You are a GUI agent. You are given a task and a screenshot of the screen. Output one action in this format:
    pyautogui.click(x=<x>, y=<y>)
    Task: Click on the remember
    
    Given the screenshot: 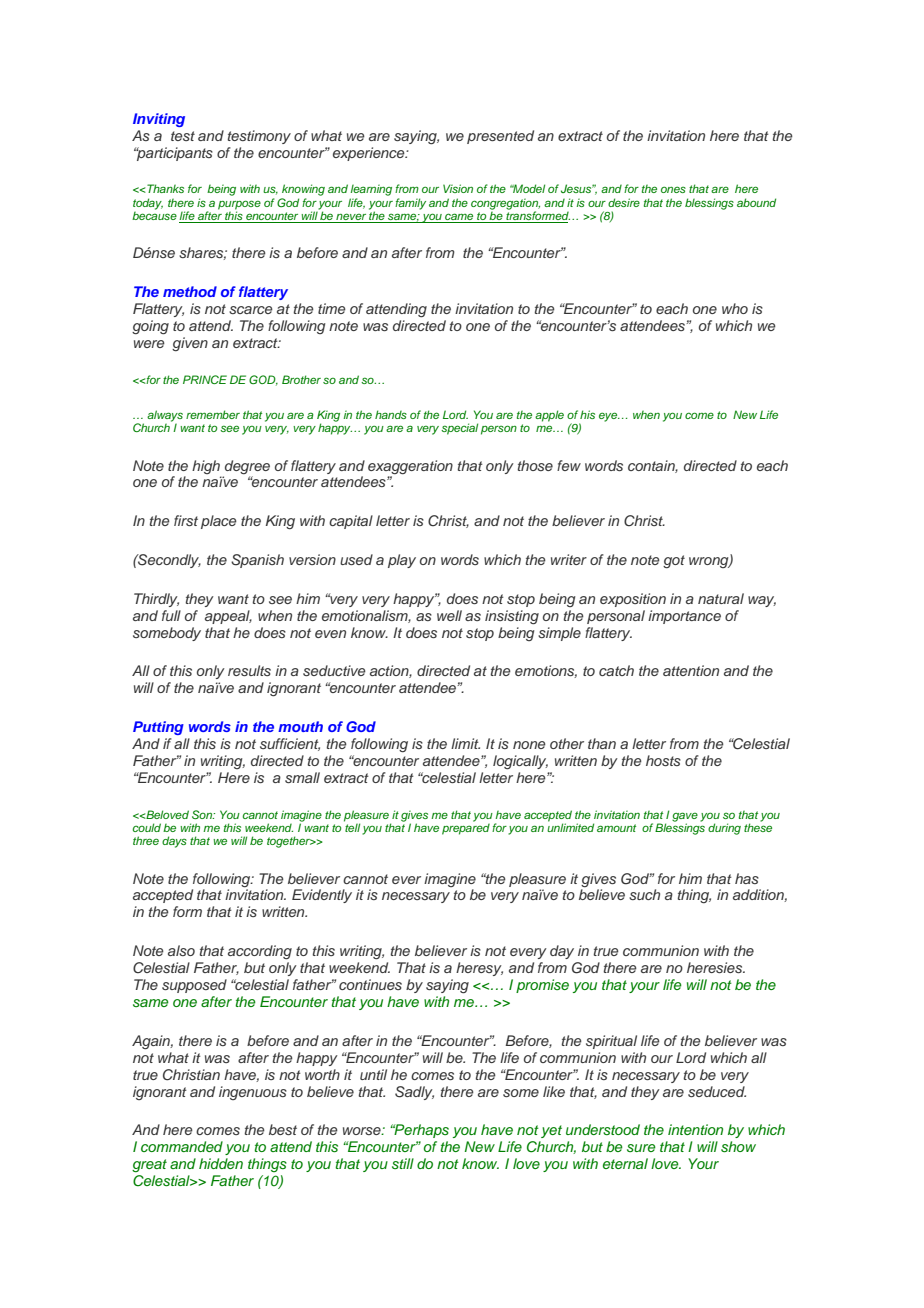 What is the action you would take?
    pyautogui.click(x=213, y=414)
